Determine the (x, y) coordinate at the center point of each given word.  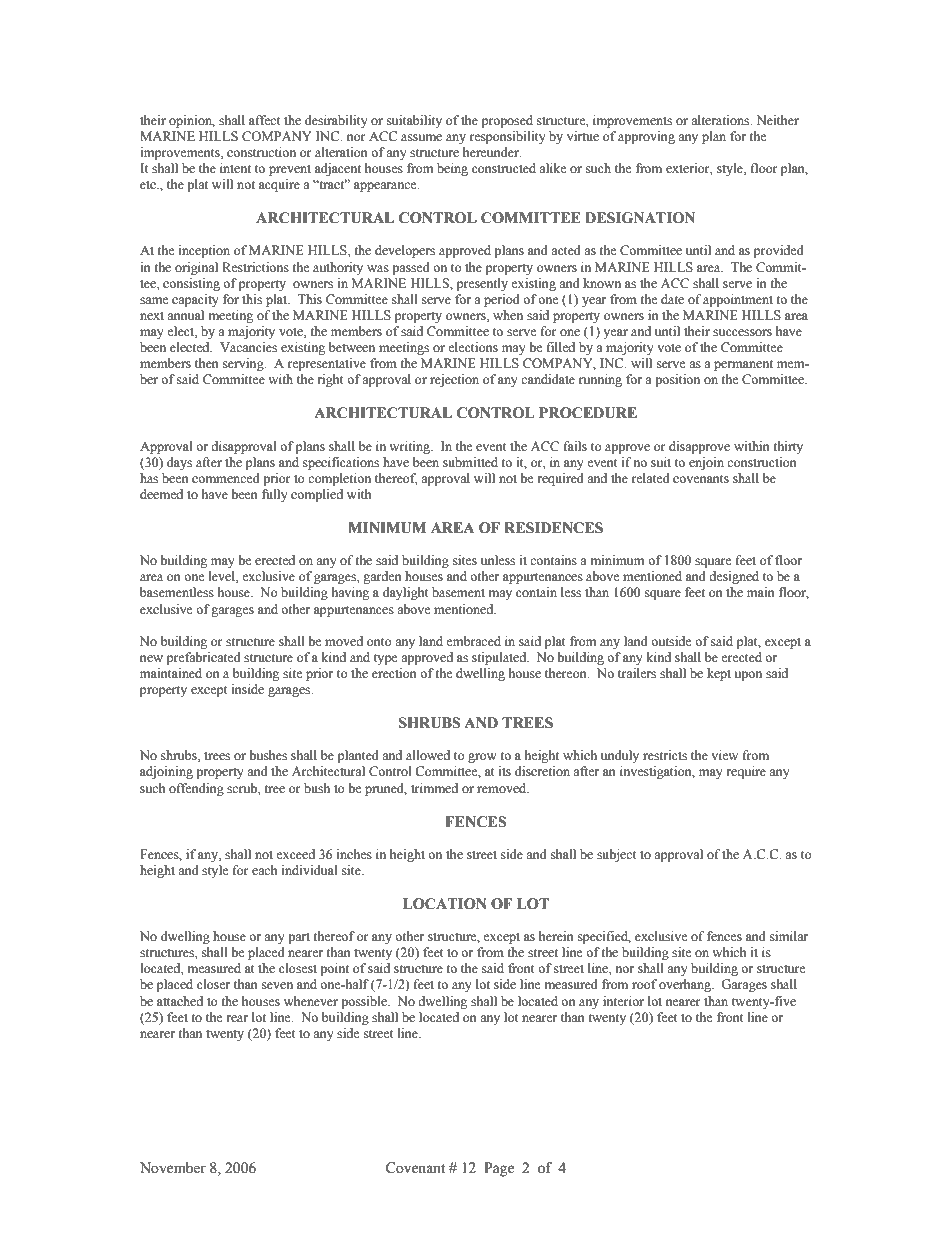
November (173, 1168)
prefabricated (204, 658)
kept (719, 674)
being (452, 169)
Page (499, 1169)
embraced (473, 641)
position (677, 380)
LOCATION (445, 904)
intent (235, 168)
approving (646, 137)
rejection (454, 380)
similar (789, 936)
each (265, 870)
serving (244, 364)
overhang (686, 985)
